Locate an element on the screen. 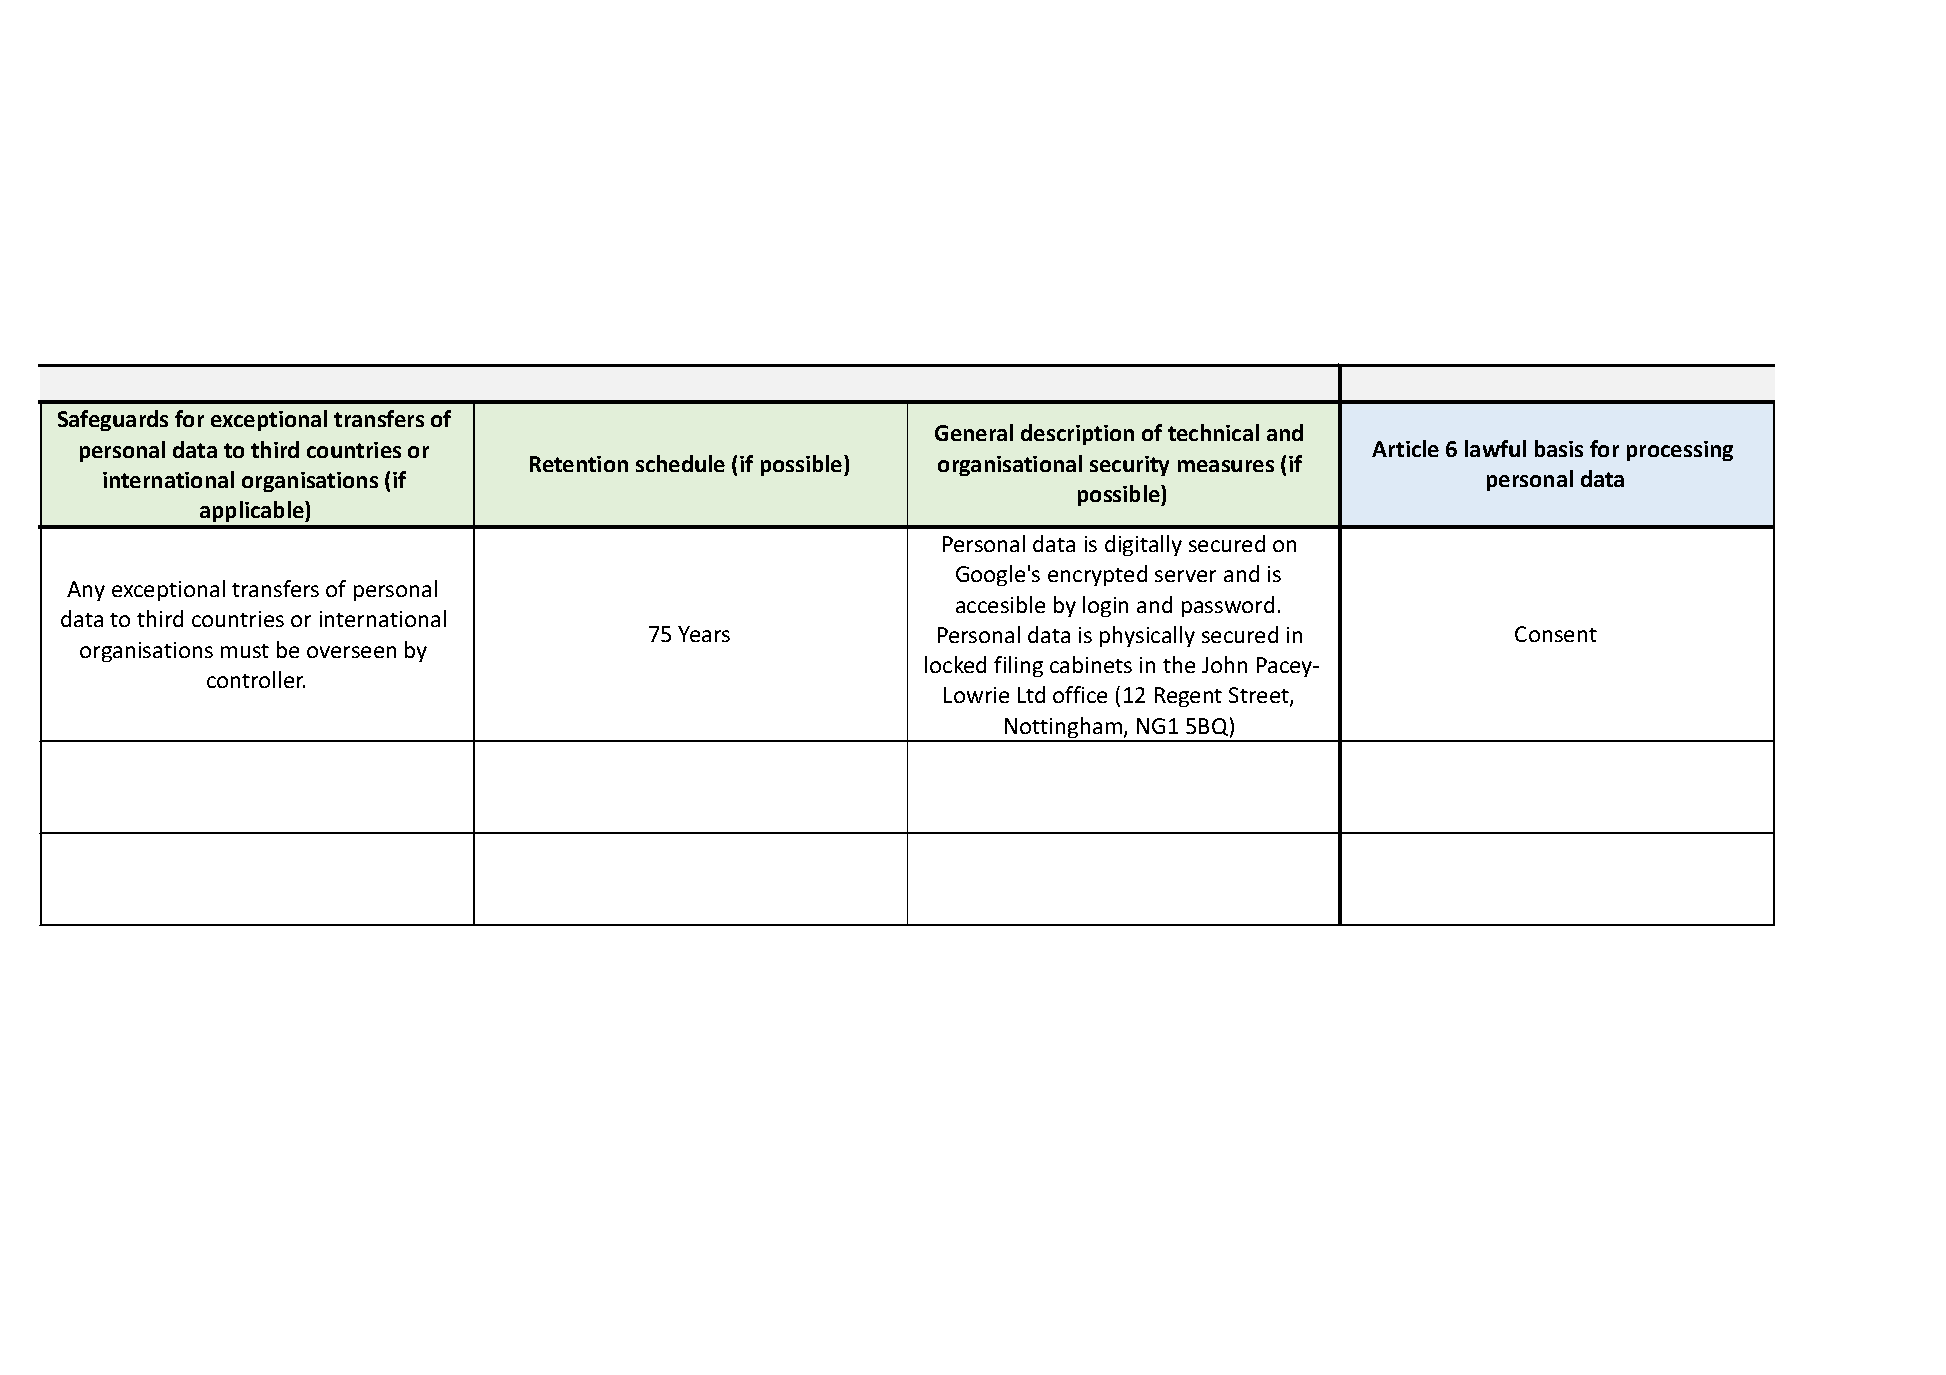 This screenshot has width=1946, height=1375. server is located at coordinates (1185, 576).
